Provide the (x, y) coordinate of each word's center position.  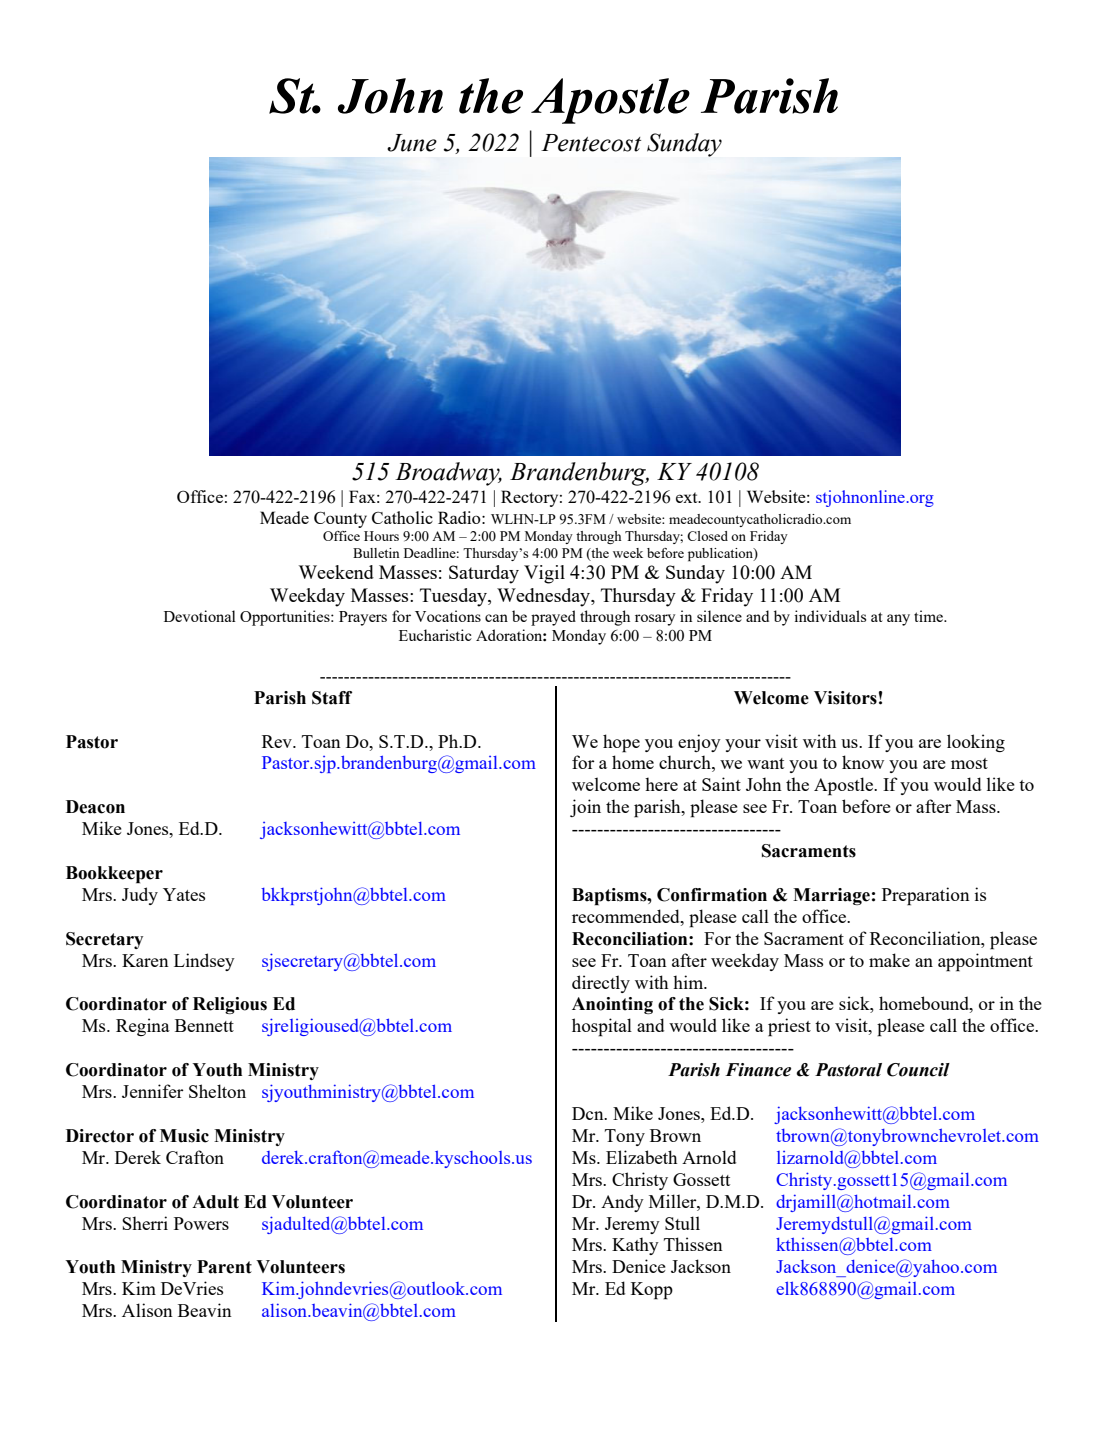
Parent (224, 1267)
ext (688, 497)
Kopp (652, 1291)
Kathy (635, 1246)
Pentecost (591, 143)
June (412, 143)
